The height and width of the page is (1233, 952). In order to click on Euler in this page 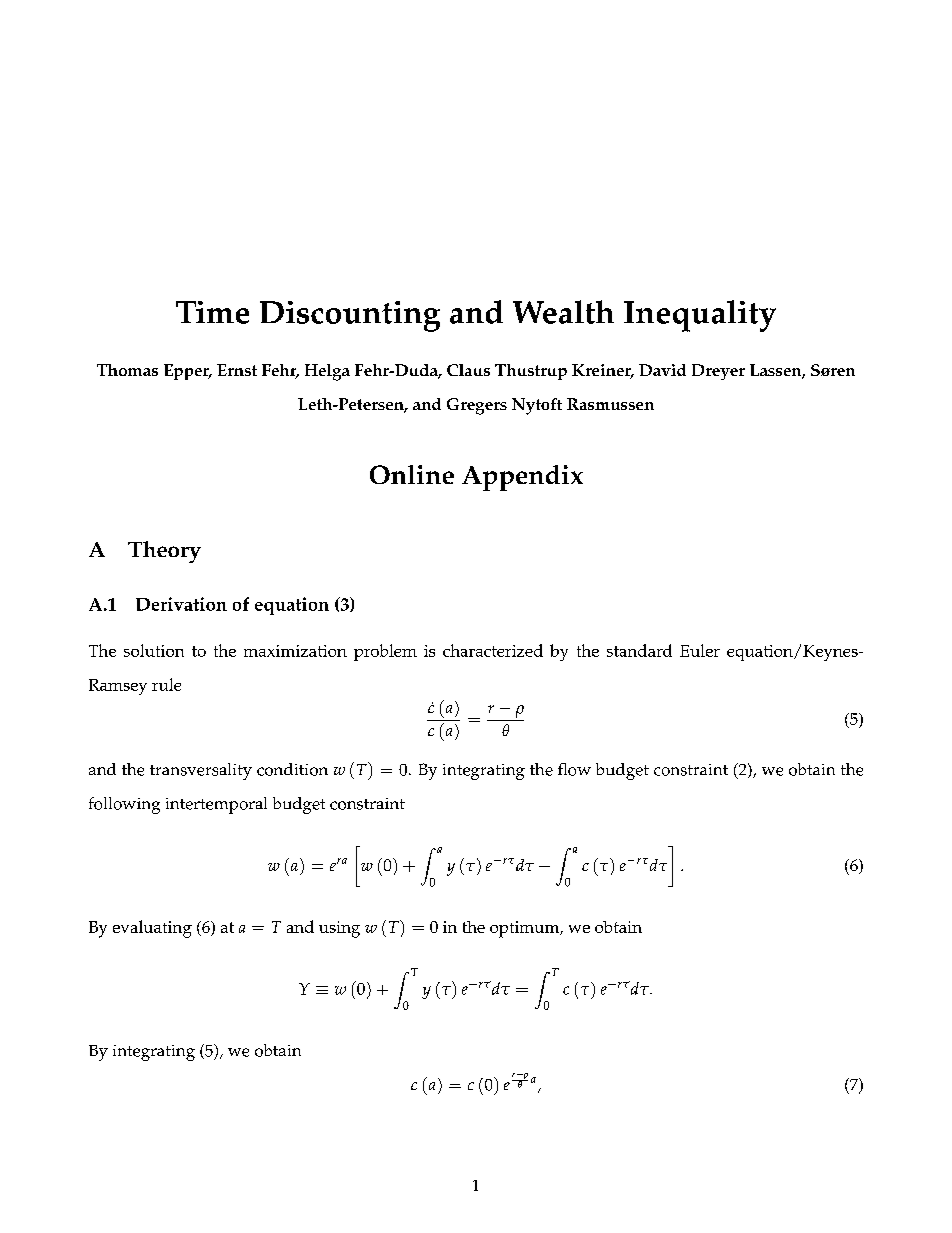, I will do `click(700, 650)`.
